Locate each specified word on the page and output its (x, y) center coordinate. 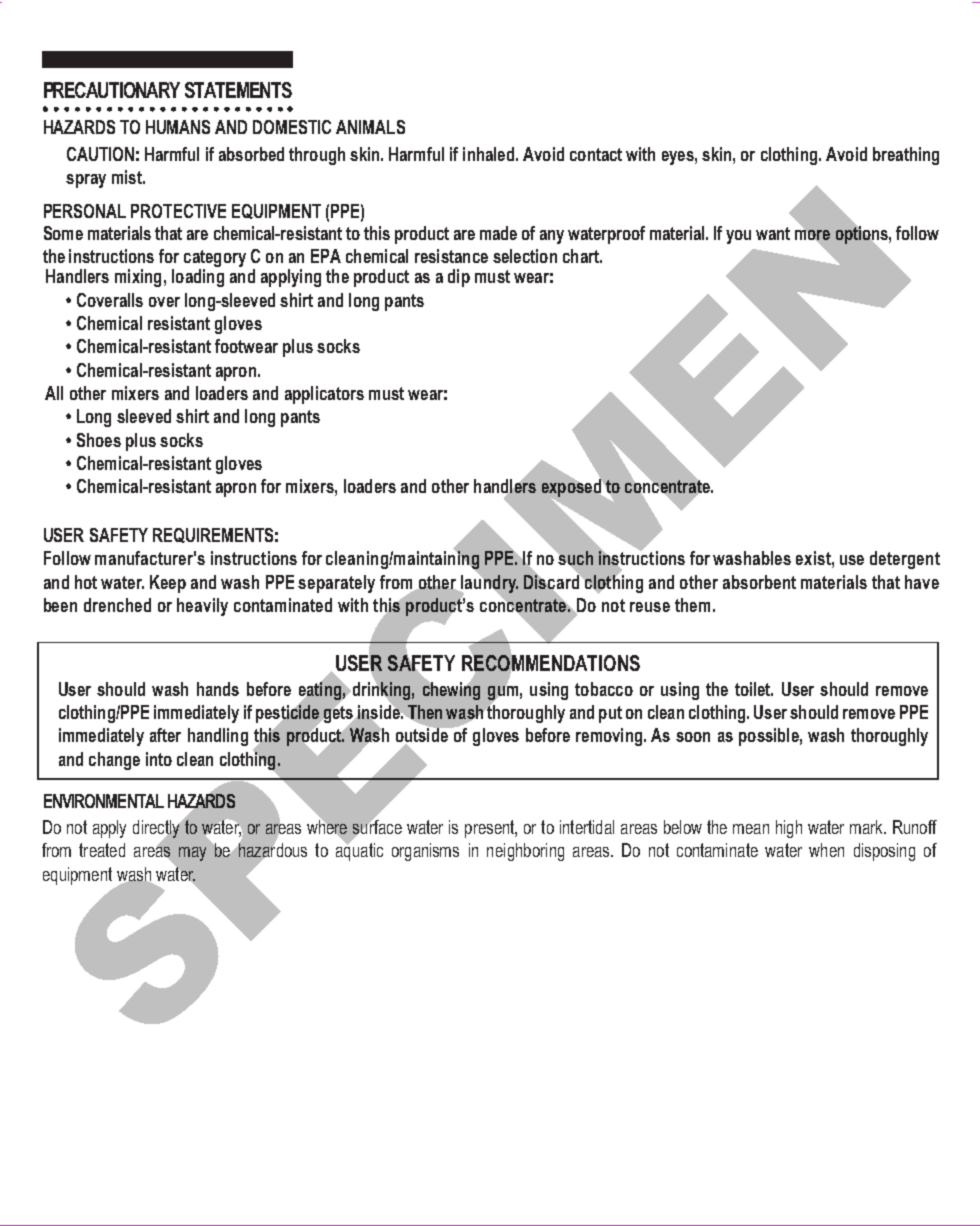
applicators (324, 395)
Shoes (99, 440)
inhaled (490, 154)
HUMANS (178, 127)
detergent (905, 560)
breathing (906, 156)
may (192, 854)
